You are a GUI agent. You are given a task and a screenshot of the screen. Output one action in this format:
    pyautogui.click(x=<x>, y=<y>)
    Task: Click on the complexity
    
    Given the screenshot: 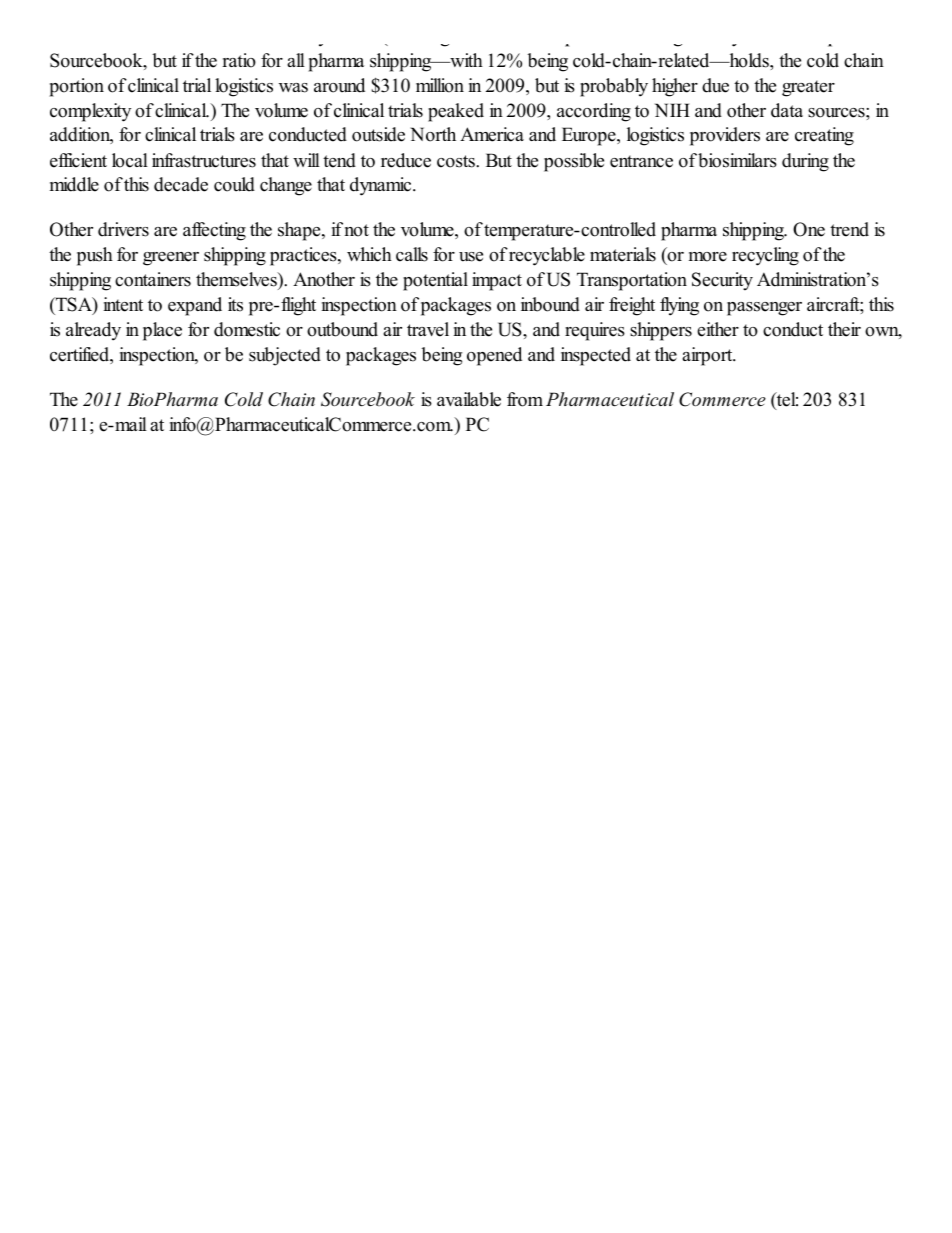 What is the action you would take?
    pyautogui.click(x=90, y=112)
